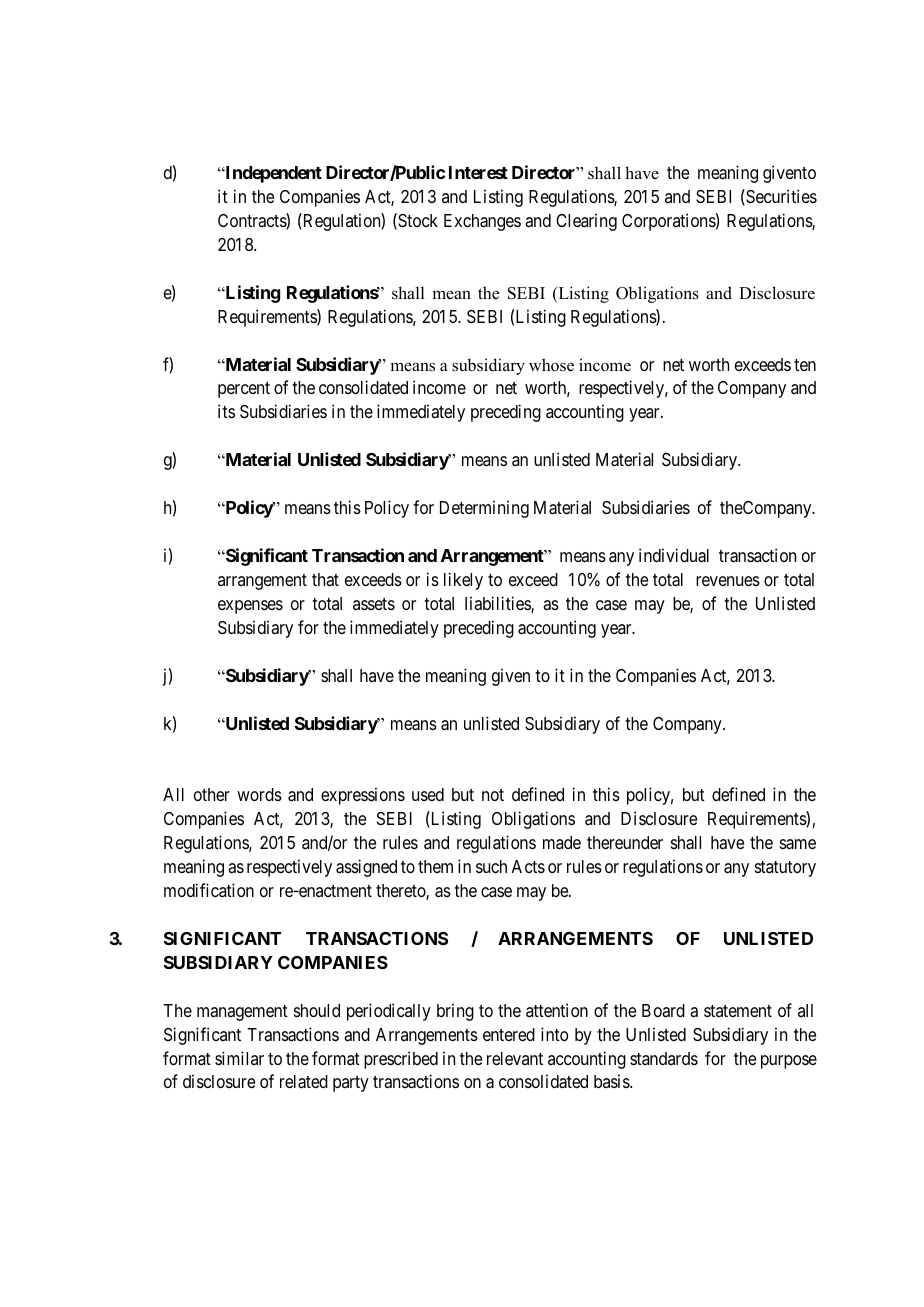 This image has height=1307, width=924. I want to click on liabilities, so click(498, 604).
